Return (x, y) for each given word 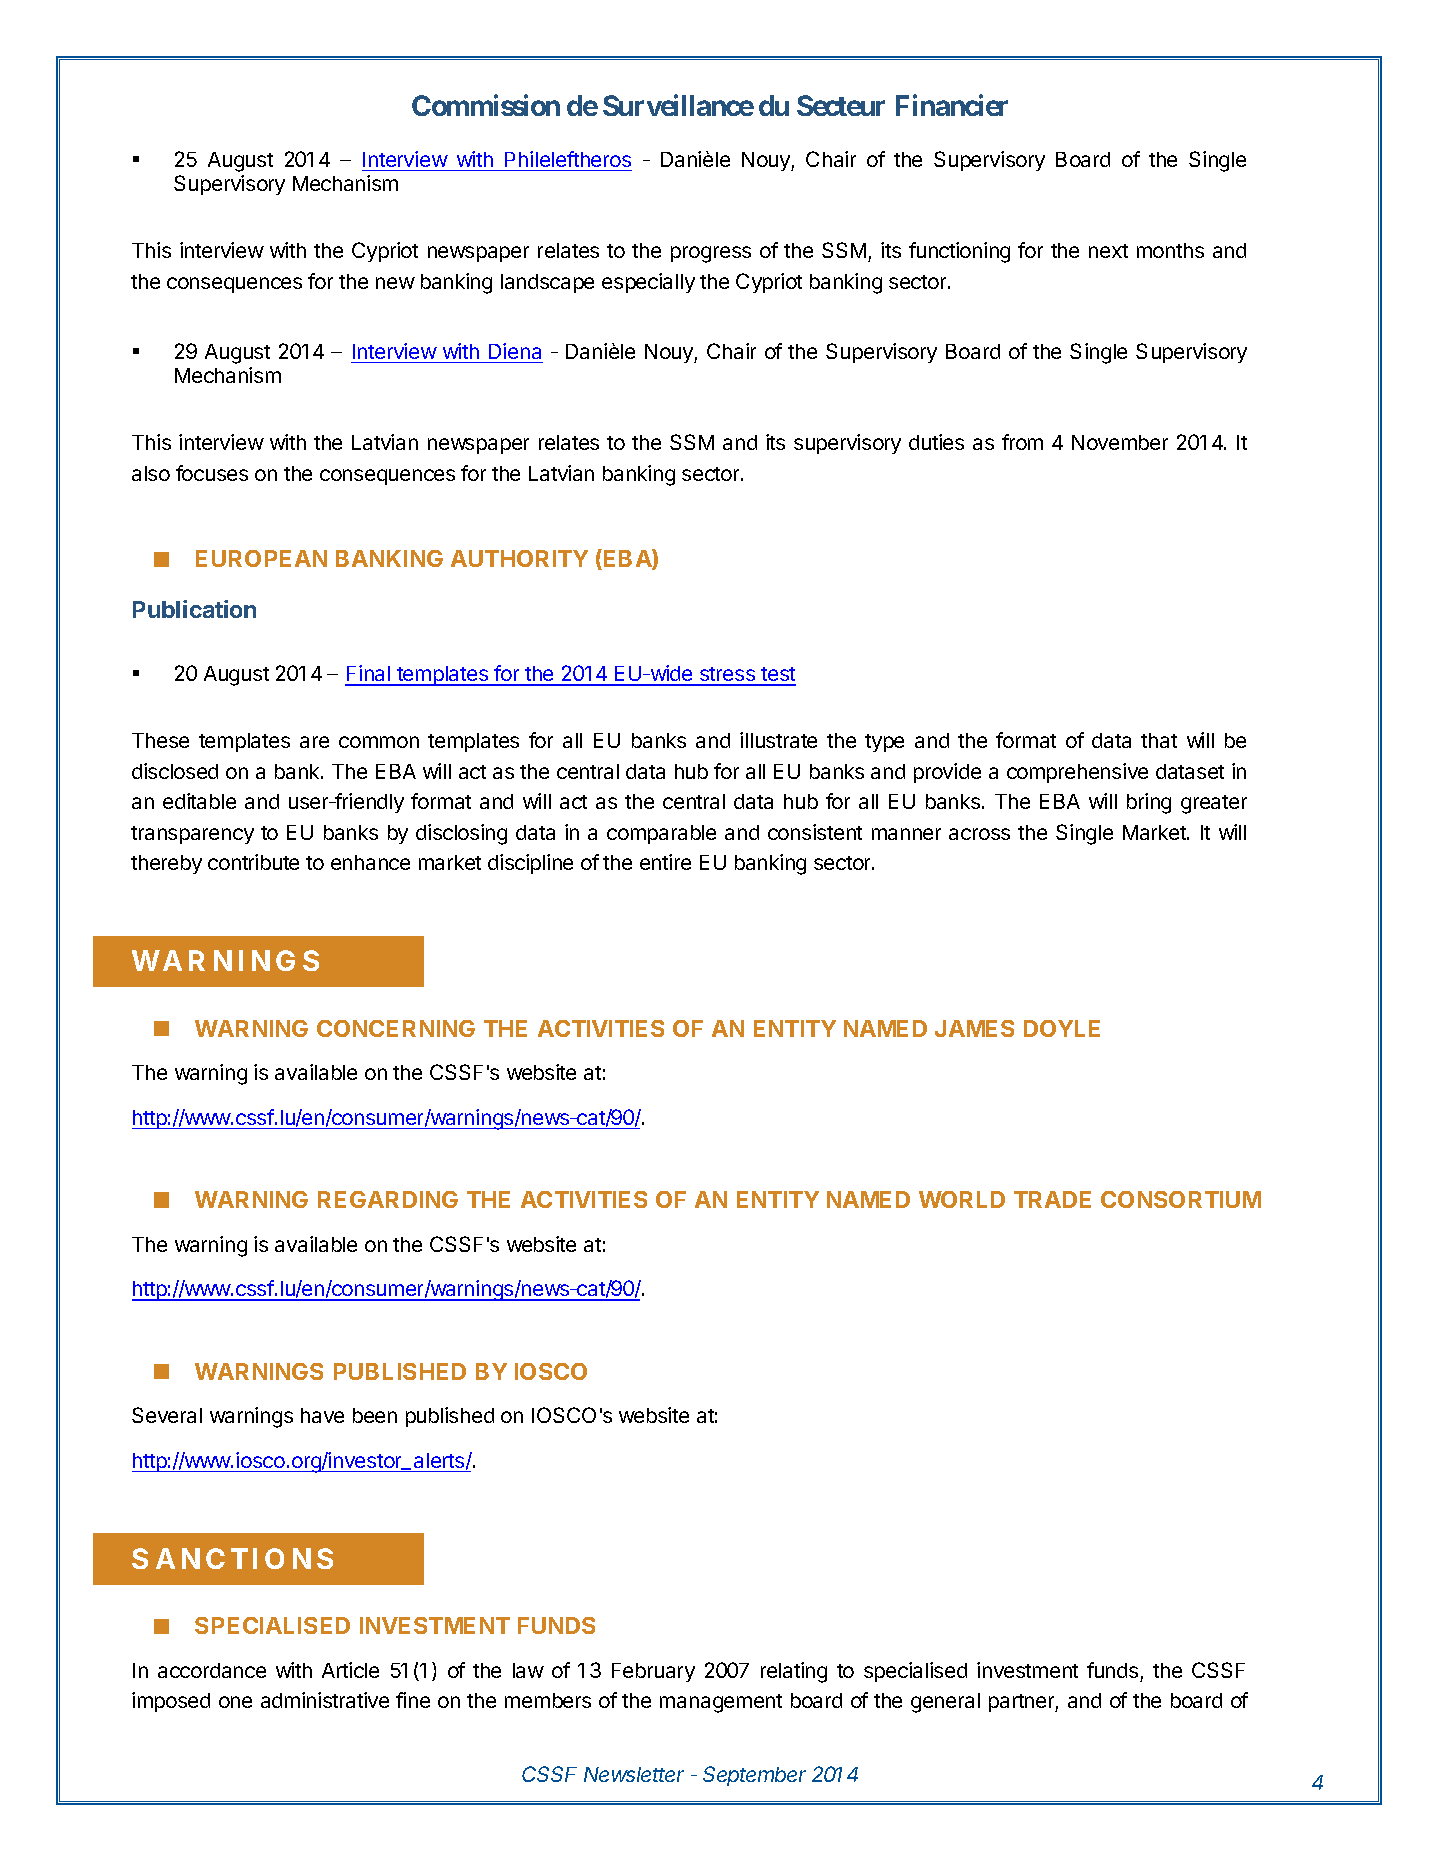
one (235, 1702)
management (721, 1703)
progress (711, 254)
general (945, 1703)
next (1108, 251)
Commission (486, 105)
